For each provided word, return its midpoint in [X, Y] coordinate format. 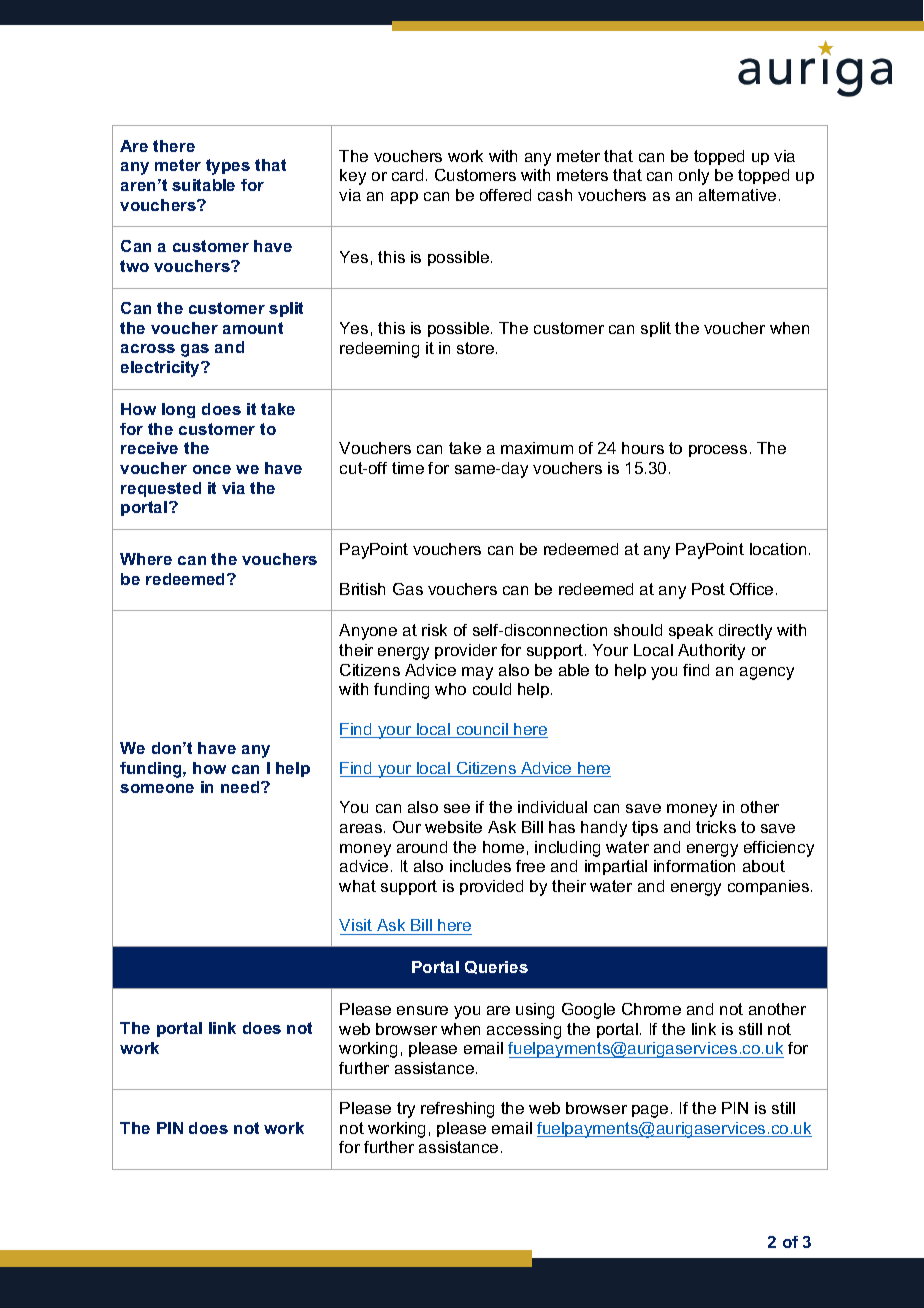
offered [505, 195]
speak [691, 631]
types [228, 167]
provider [466, 651]
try [406, 1110]
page [650, 1111]
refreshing [457, 1110]
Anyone [368, 632]
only [694, 177]
